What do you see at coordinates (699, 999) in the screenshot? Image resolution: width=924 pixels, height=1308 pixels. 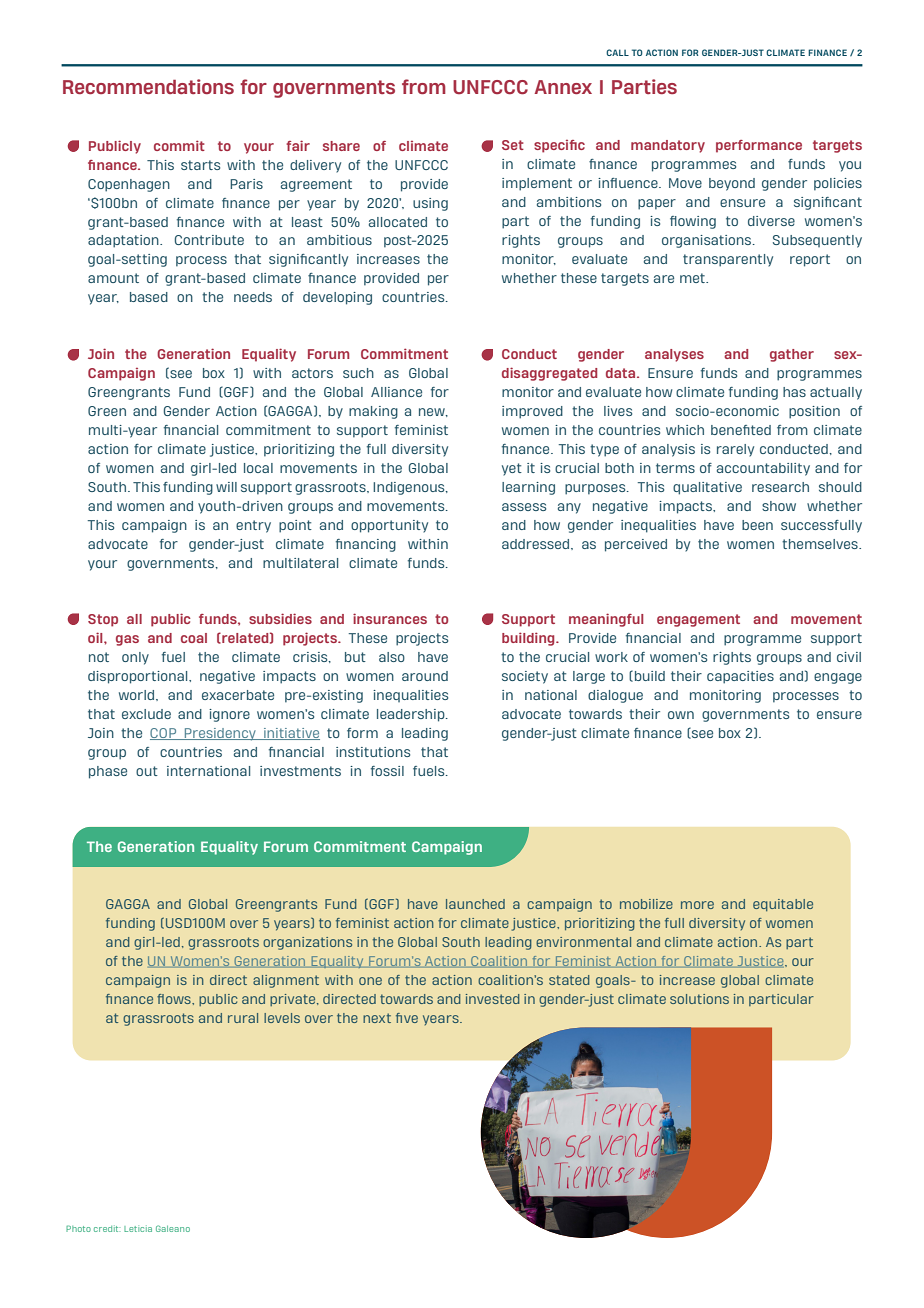 I see `solutions` at bounding box center [699, 999].
